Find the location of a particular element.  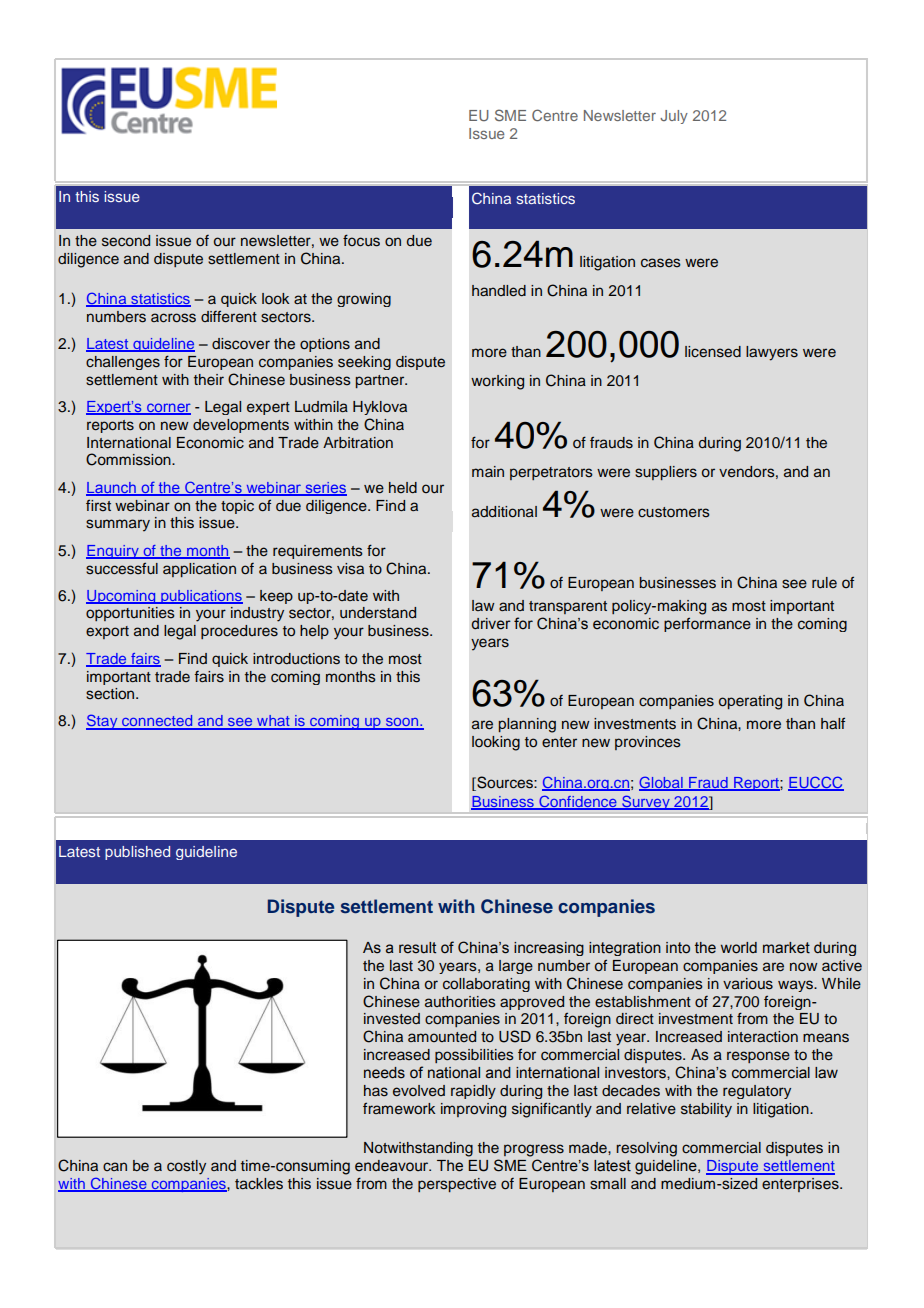

working is located at coordinates (497, 382).
